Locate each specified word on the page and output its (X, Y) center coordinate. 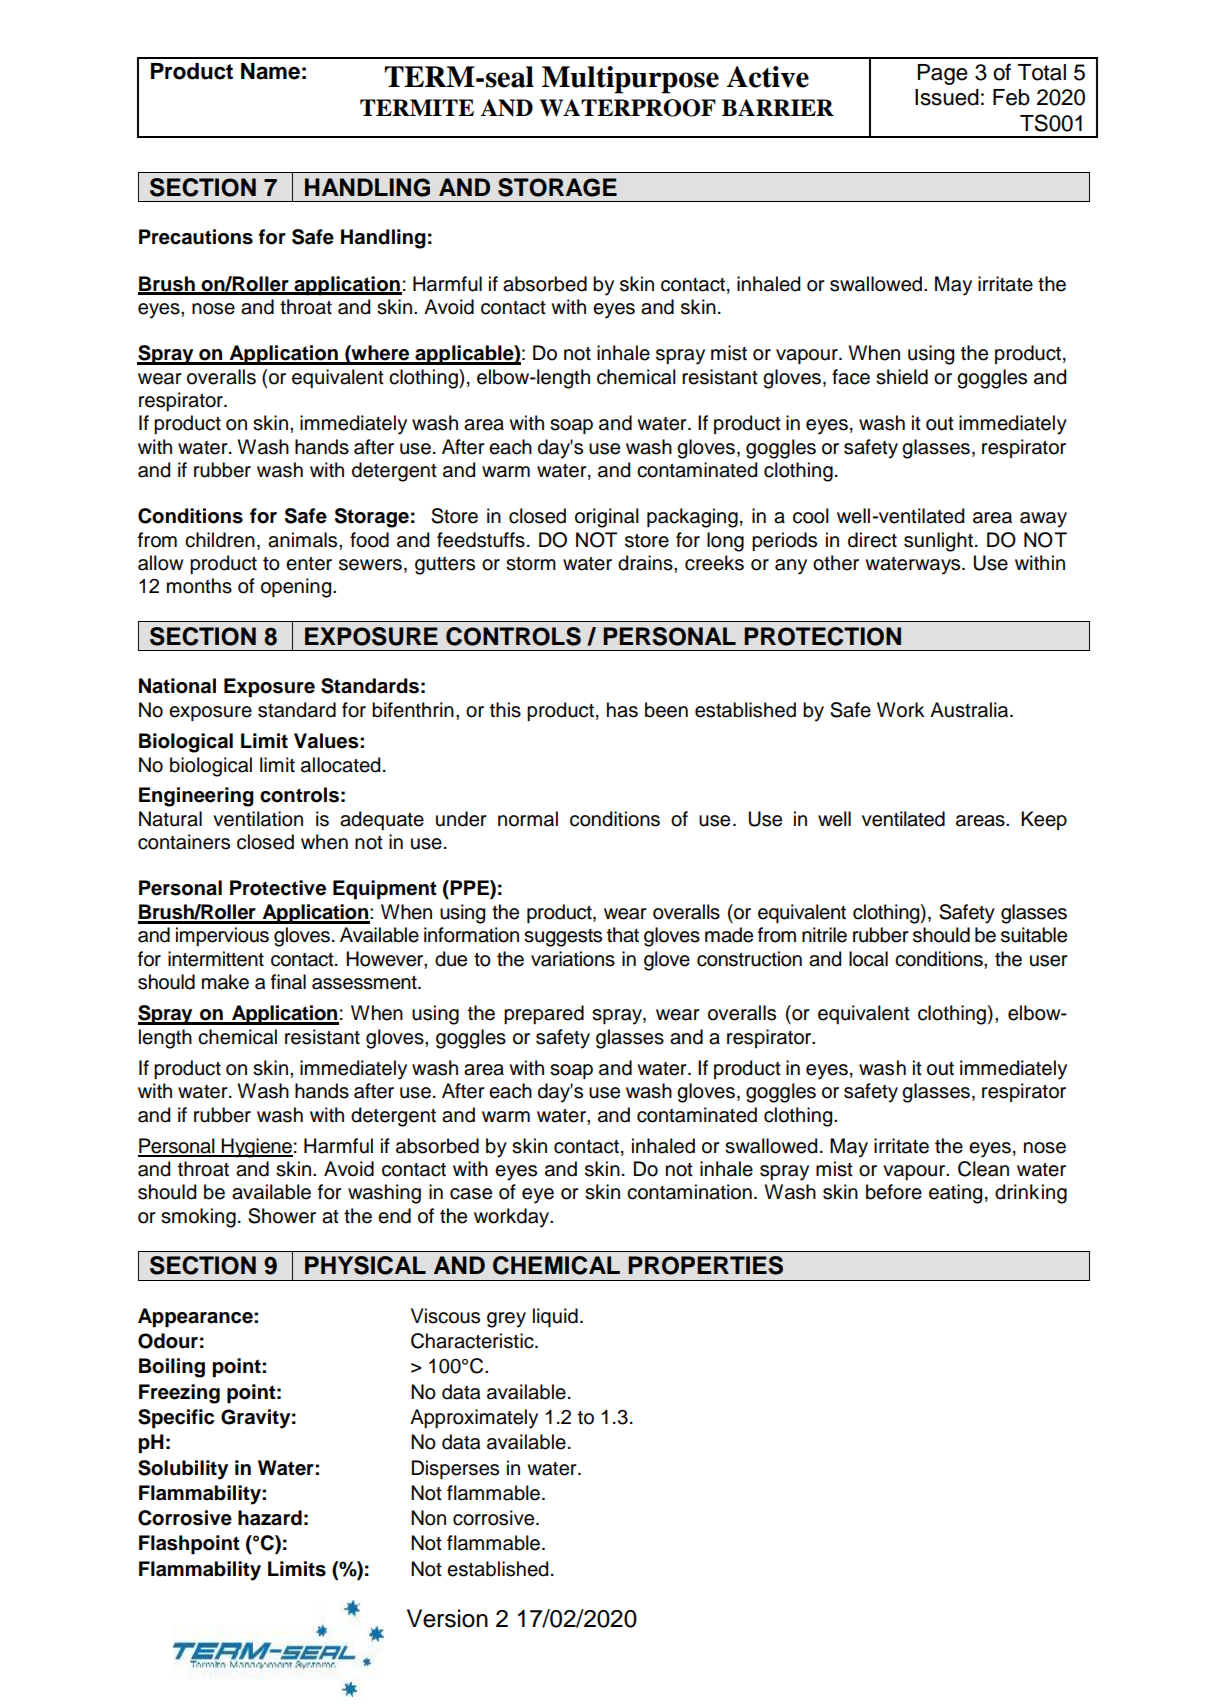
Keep (1044, 820)
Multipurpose (630, 80)
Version (447, 1618)
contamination (689, 1192)
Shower (282, 1216)
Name (270, 71)
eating (955, 1194)
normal (528, 819)
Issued (947, 97)
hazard (270, 1518)
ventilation (258, 819)
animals (304, 540)
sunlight (938, 542)
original (607, 518)
